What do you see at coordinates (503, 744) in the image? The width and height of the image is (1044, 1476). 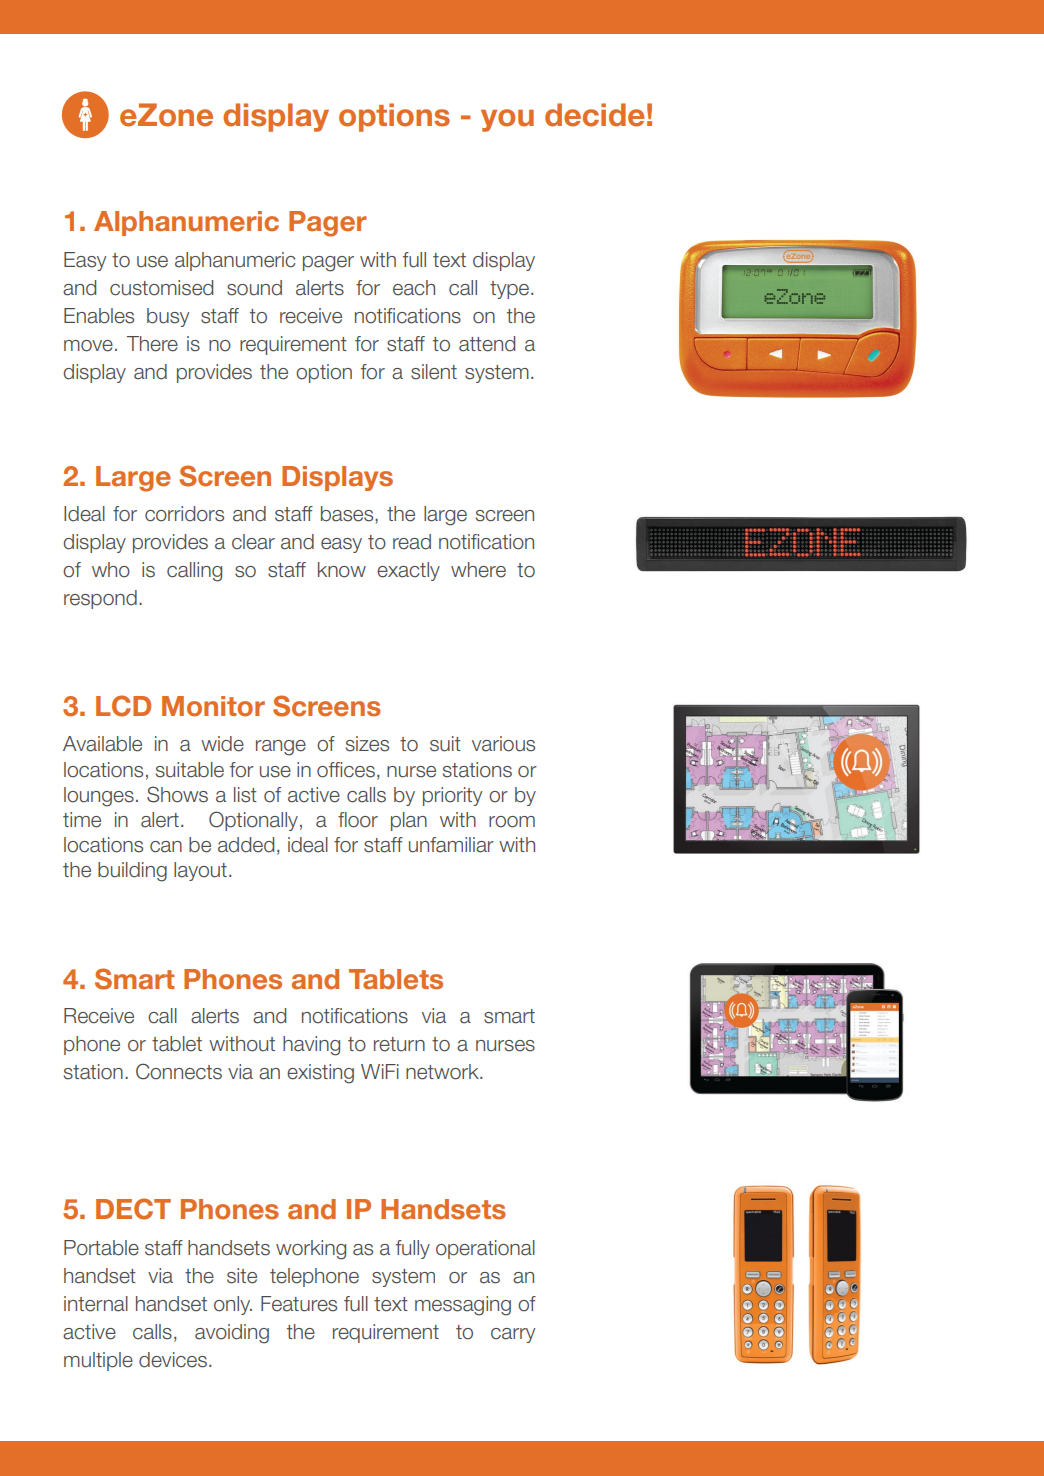 I see `various` at bounding box center [503, 744].
